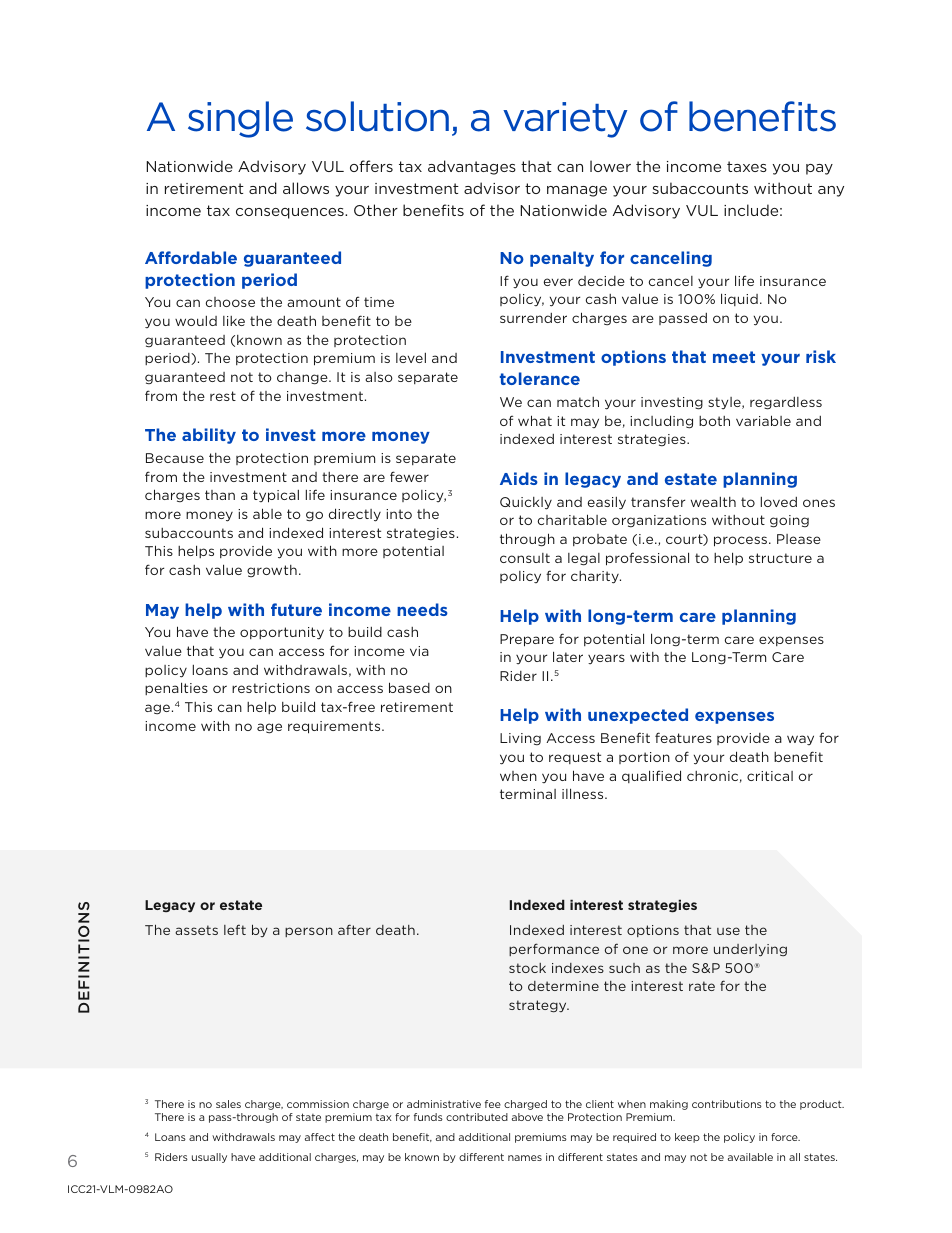 The height and width of the page is (1233, 952). Describe the element at coordinates (282, 633) in the page. I see `opportunity` at that location.
